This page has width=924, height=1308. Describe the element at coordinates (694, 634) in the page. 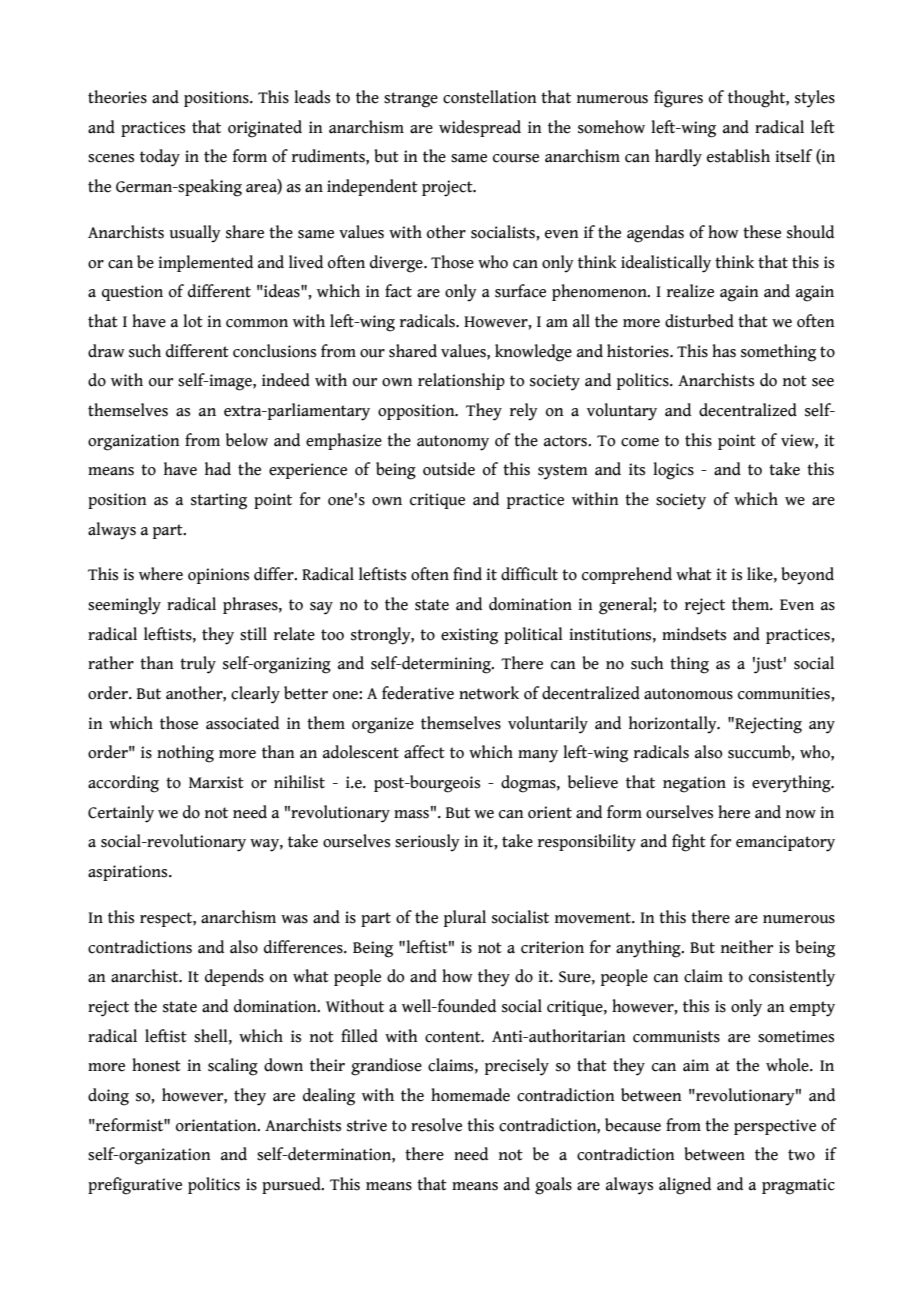

I see `mindsets` at that location.
